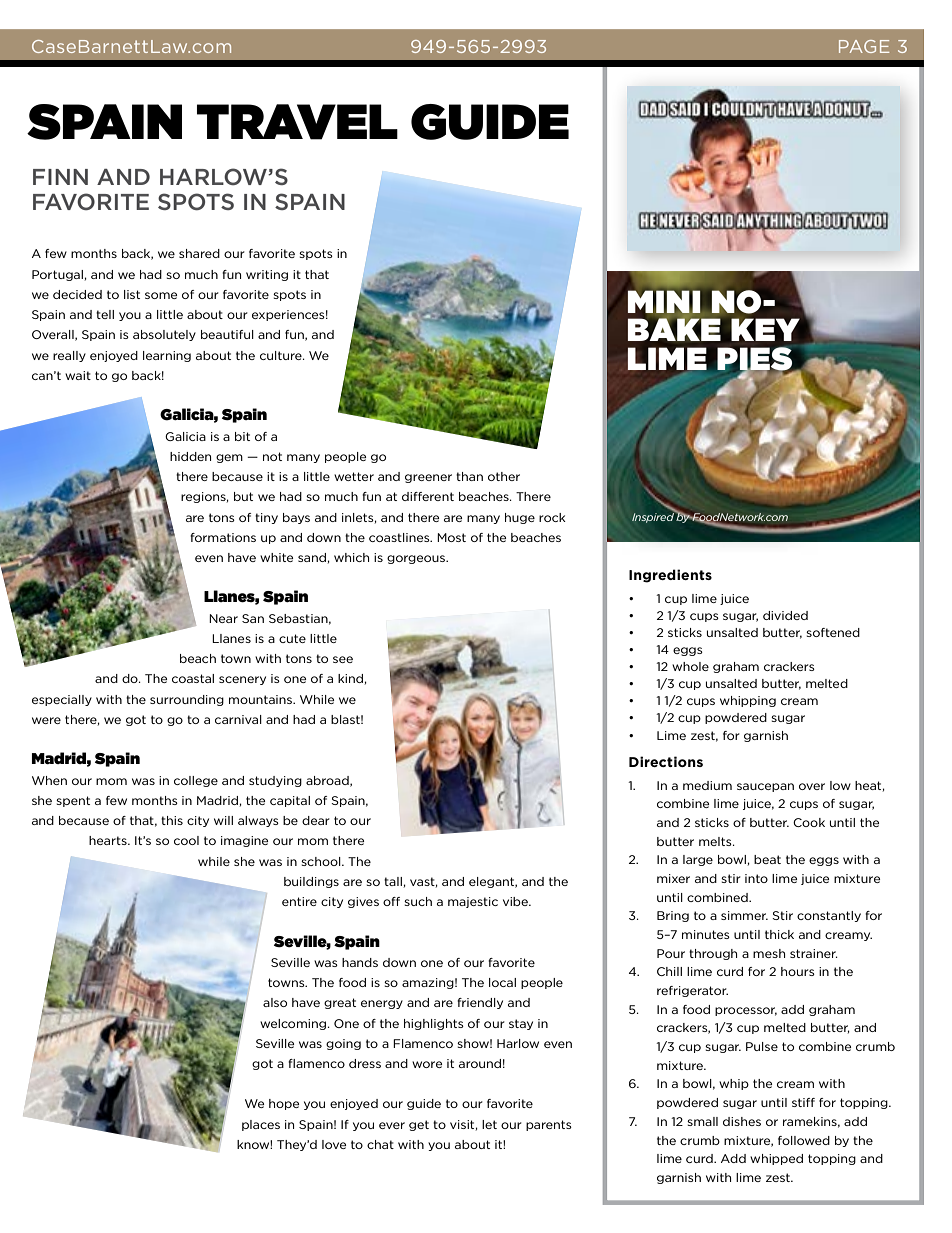 The width and height of the screenshot is (952, 1233). I want to click on beat, so click(767, 859).
